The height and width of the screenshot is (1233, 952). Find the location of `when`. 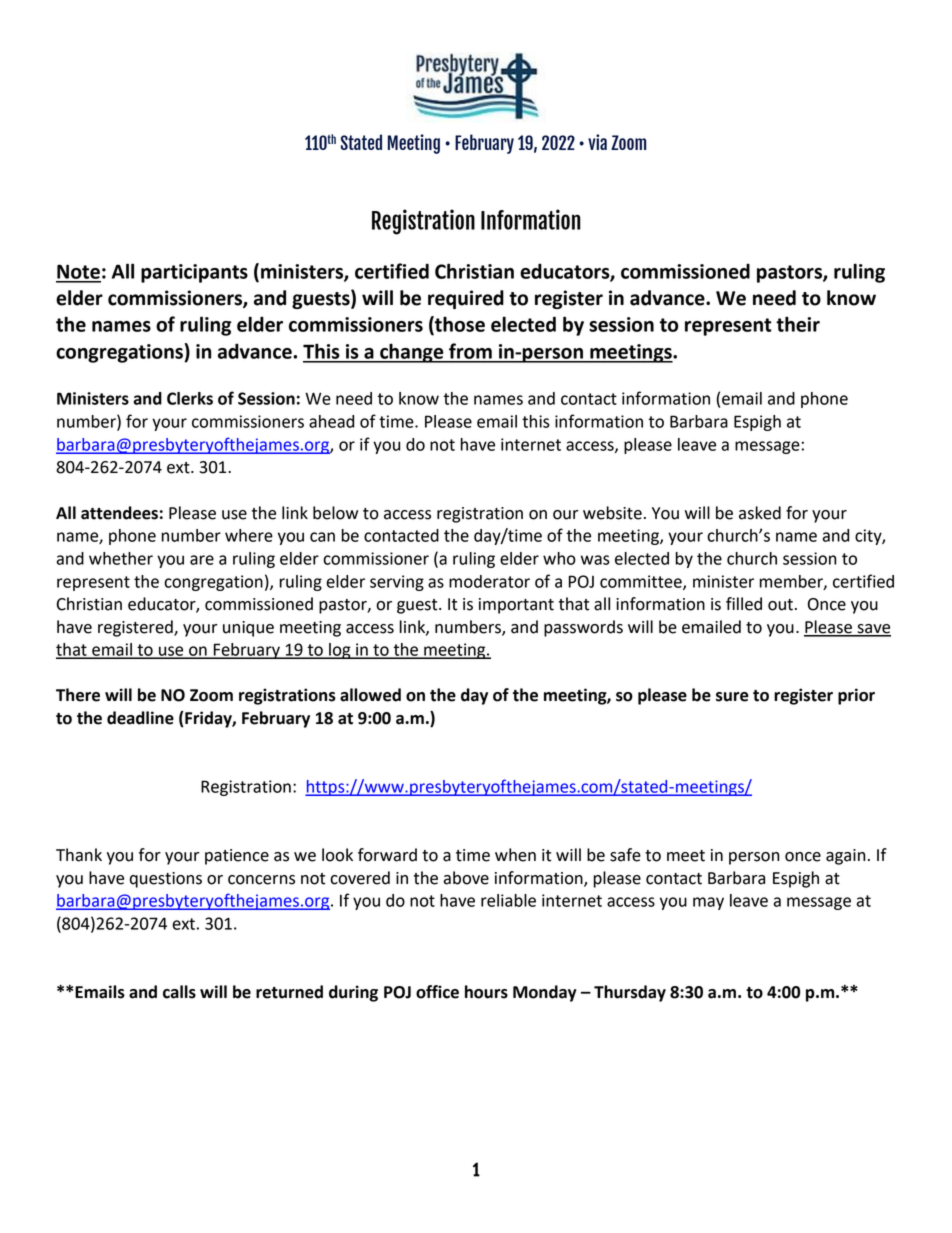

when is located at coordinates (515, 855).
